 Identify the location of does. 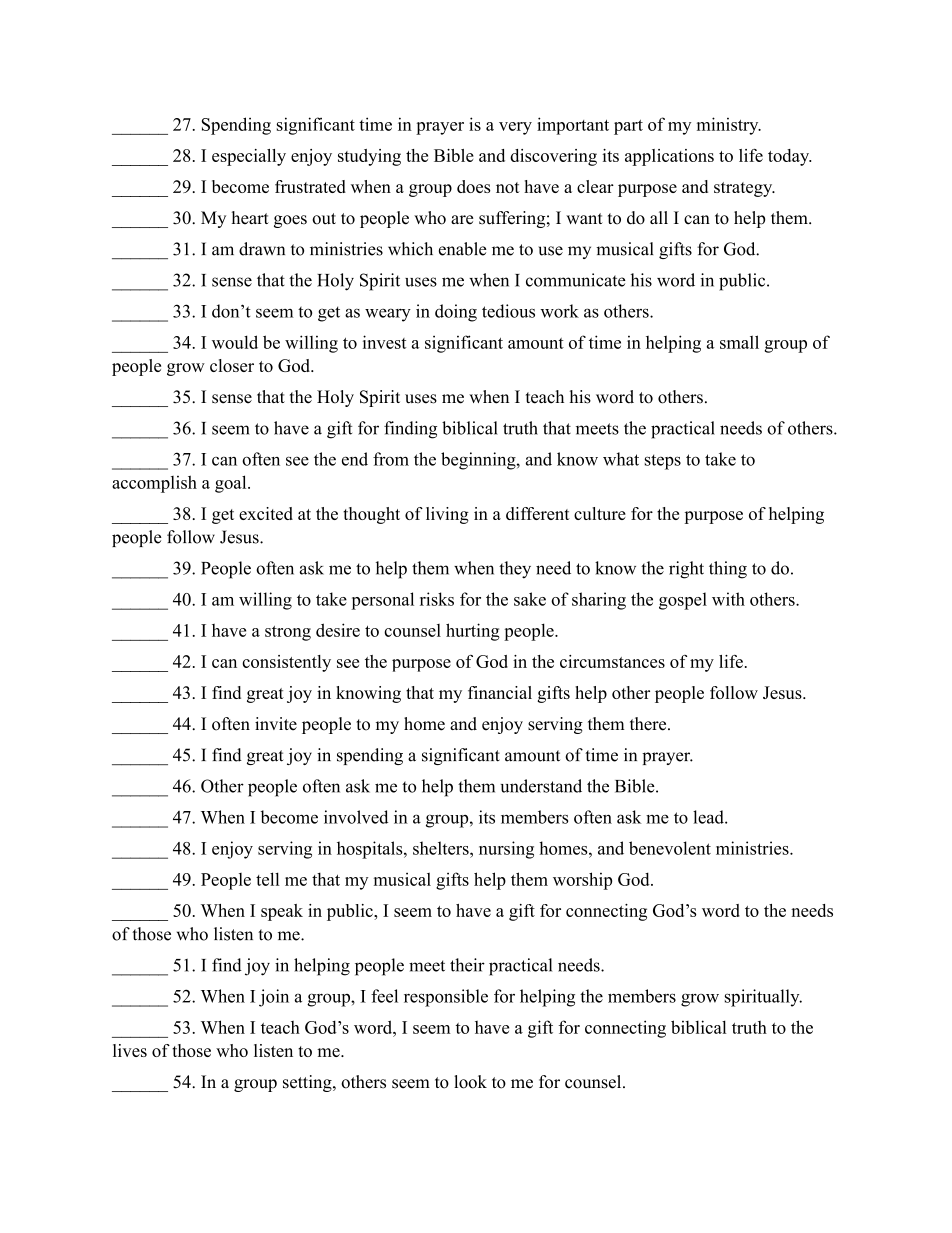
(474, 186).
